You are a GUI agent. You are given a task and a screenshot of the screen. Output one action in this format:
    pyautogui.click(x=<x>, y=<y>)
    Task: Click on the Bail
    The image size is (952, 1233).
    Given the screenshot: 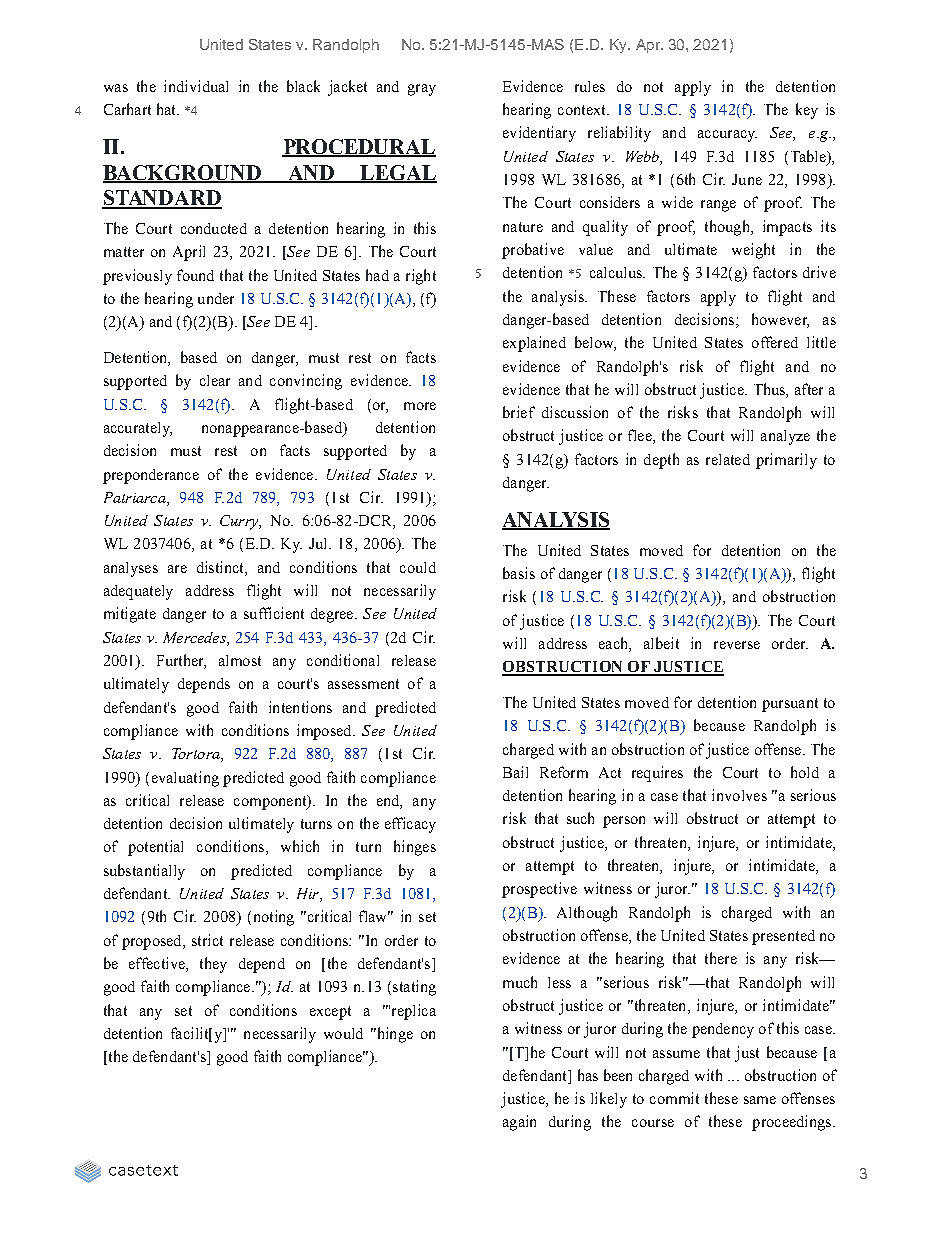 What is the action you would take?
    pyautogui.click(x=515, y=772)
